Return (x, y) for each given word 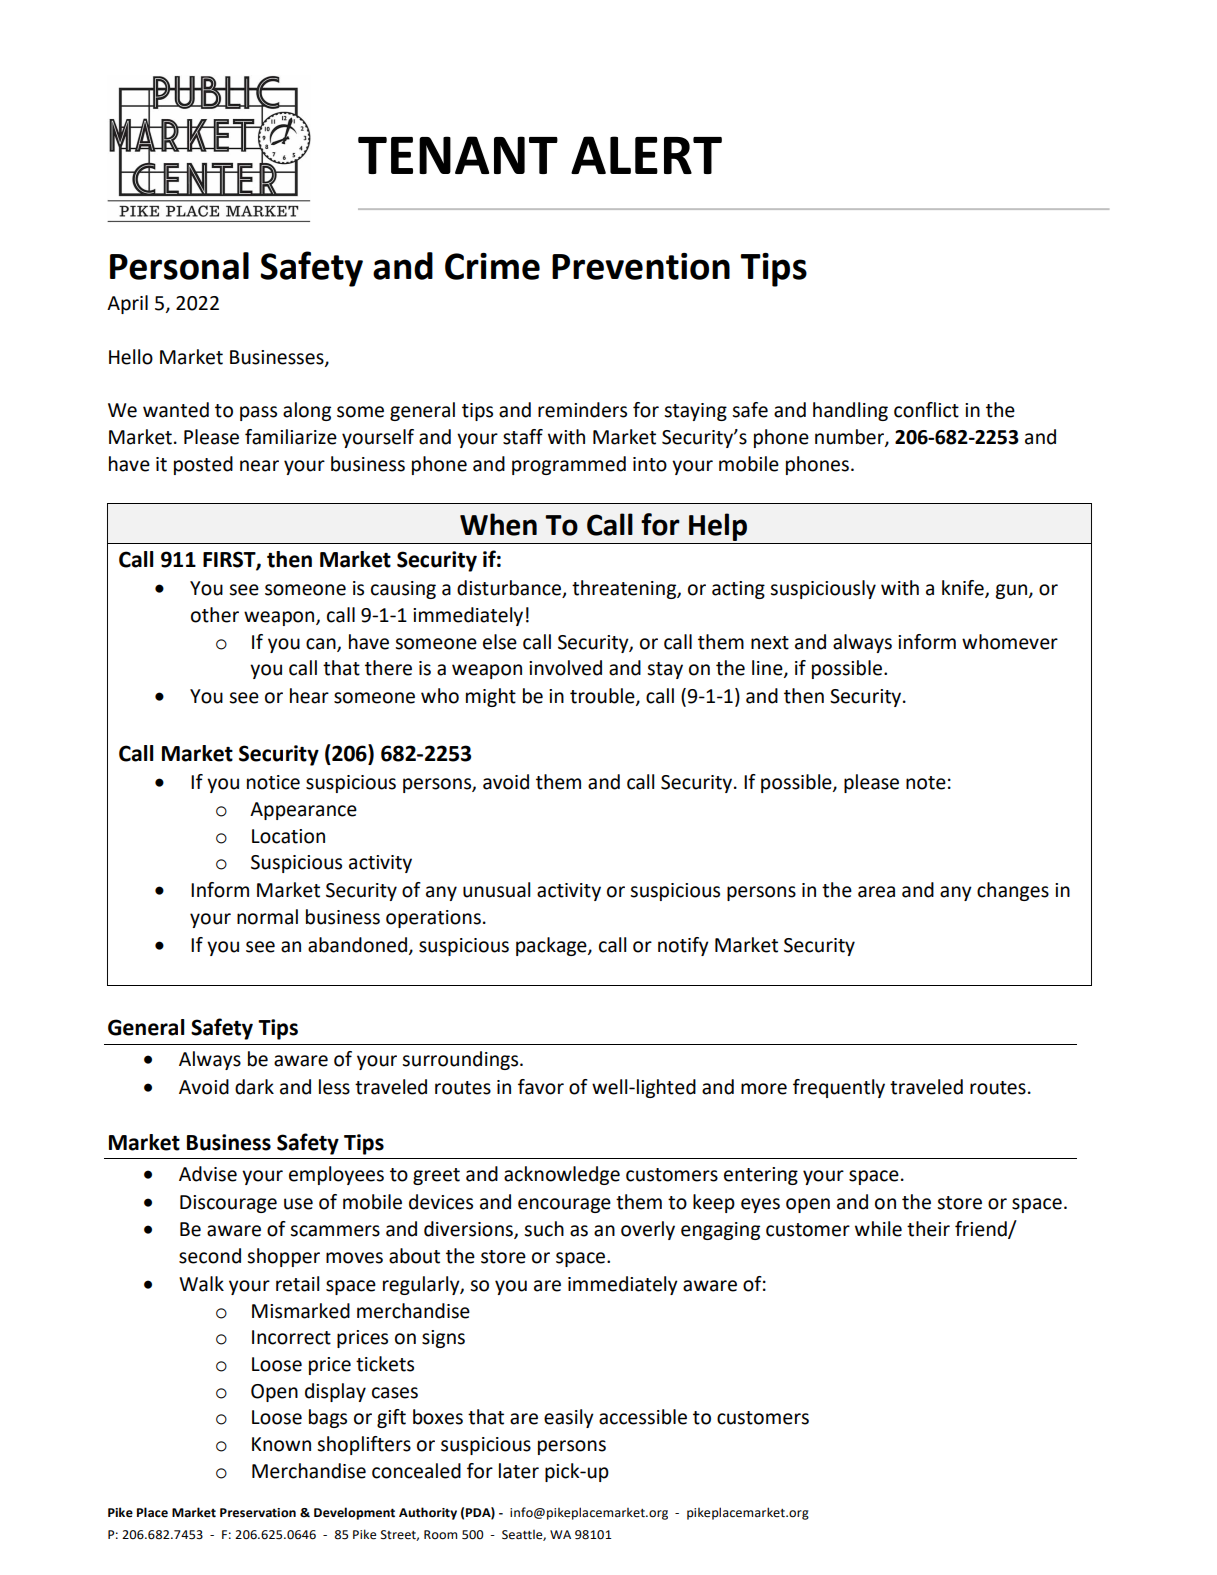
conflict (926, 410)
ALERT (646, 155)
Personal (179, 266)
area (876, 892)
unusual (496, 890)
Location (288, 836)
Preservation (258, 1513)
